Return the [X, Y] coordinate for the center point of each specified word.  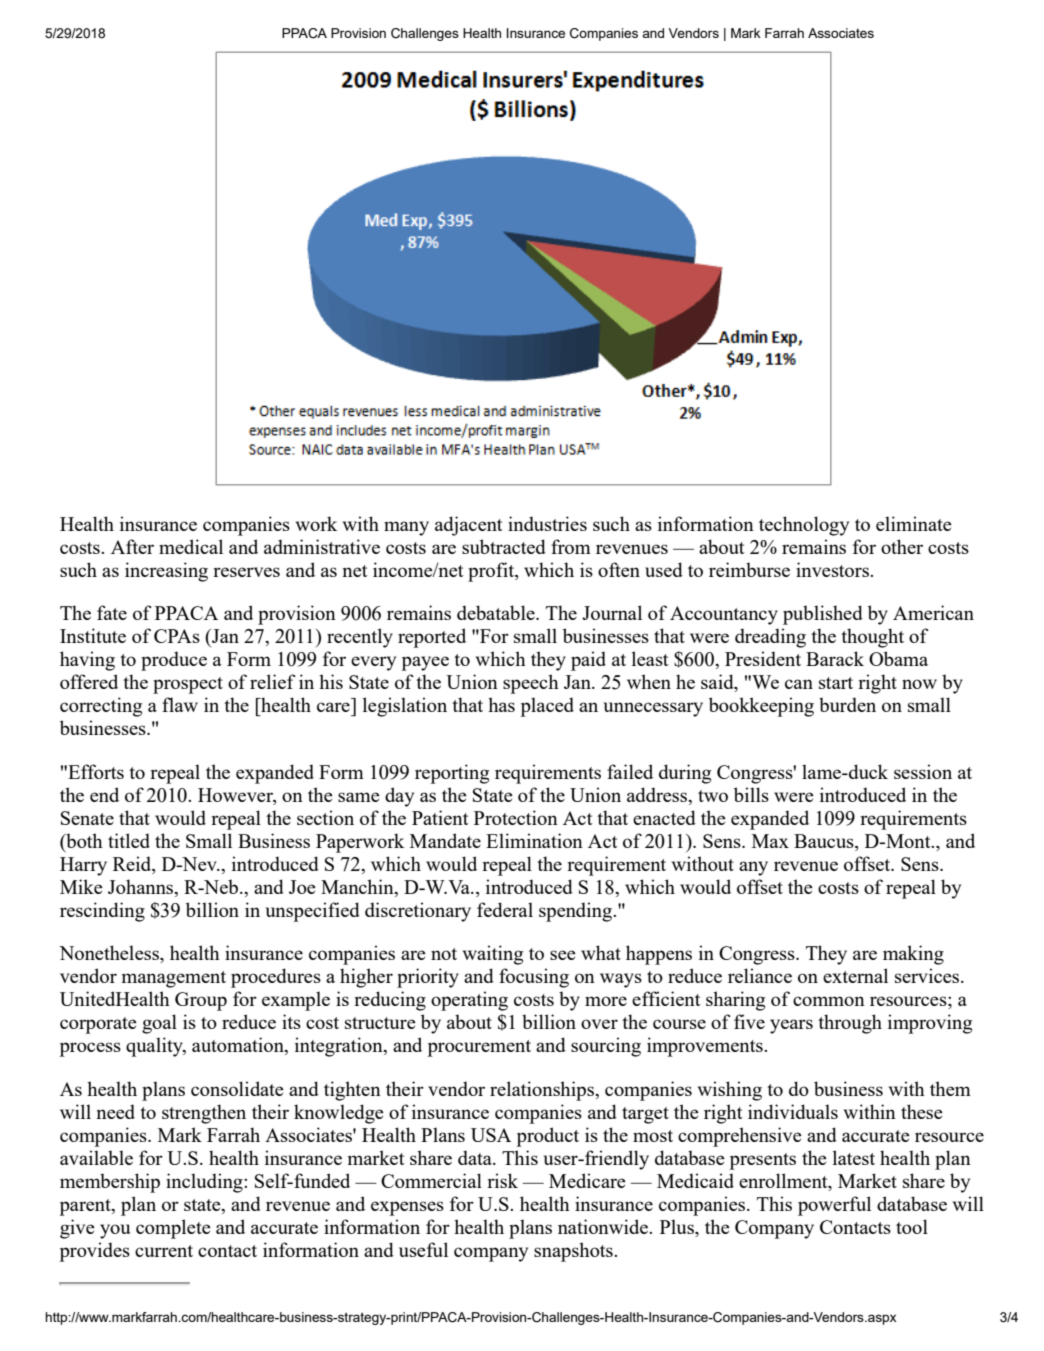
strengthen [204, 1114]
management [174, 979]
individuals [793, 1111]
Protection [516, 817]
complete [173, 1229]
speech [531, 684]
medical [191, 546]
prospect [188, 685]
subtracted [504, 546]
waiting [493, 955]
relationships [543, 1091]
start [836, 683]
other [902, 546]
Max [770, 841]
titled [129, 840]
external [855, 975]
